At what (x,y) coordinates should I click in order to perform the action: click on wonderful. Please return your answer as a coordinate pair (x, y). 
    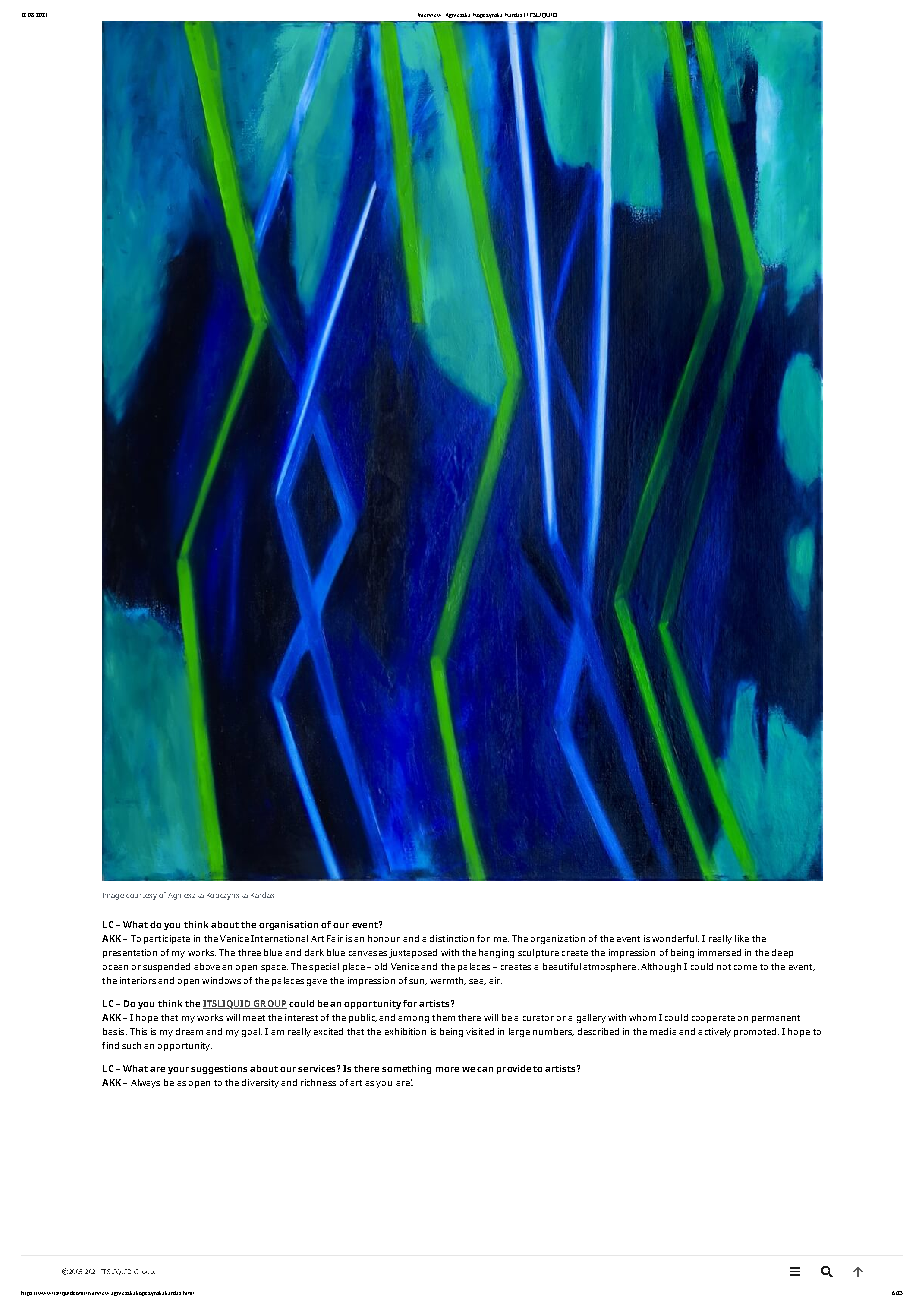
    Looking at the image, I should click on (675, 938).
